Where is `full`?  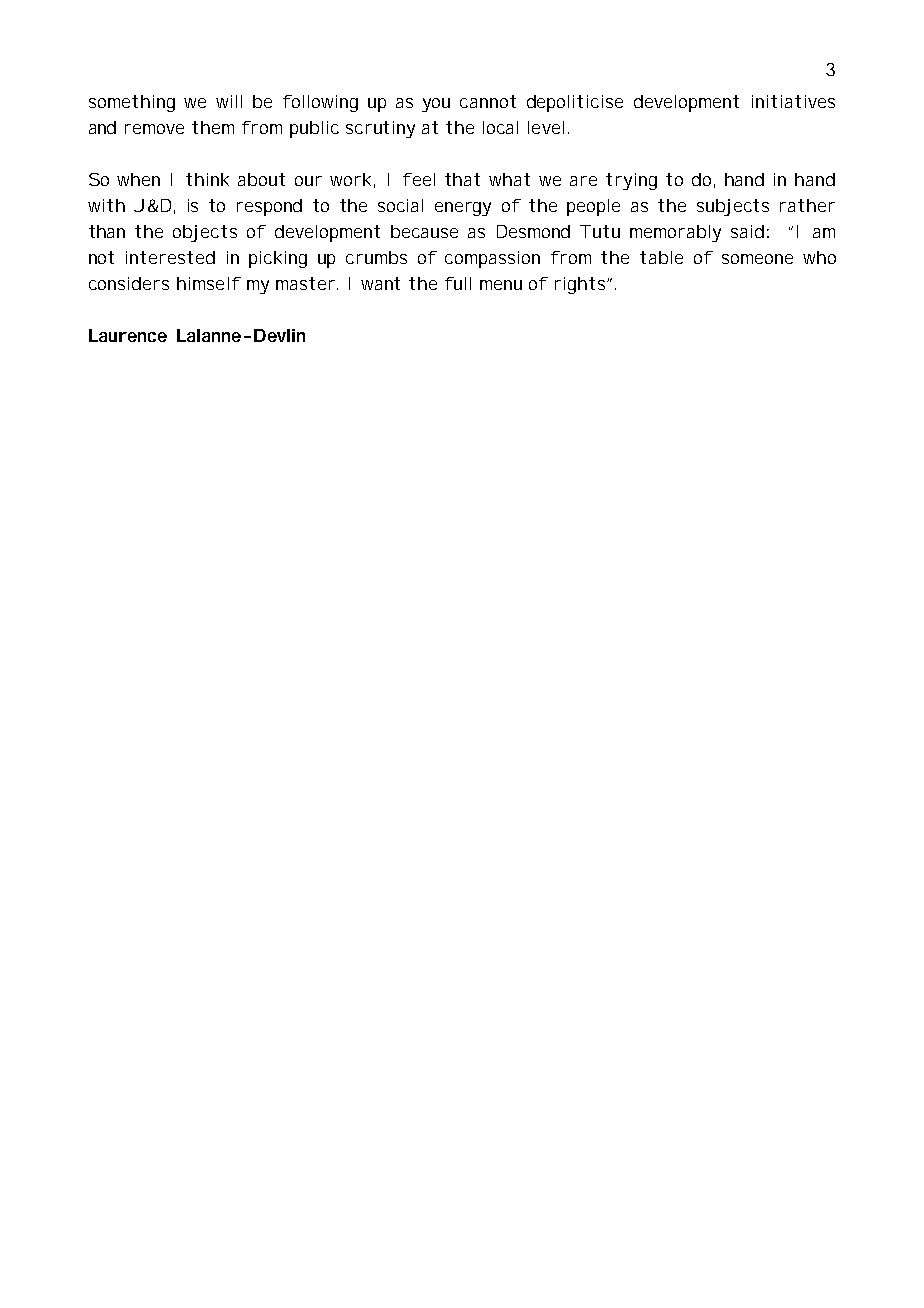
full is located at coordinates (458, 283).
